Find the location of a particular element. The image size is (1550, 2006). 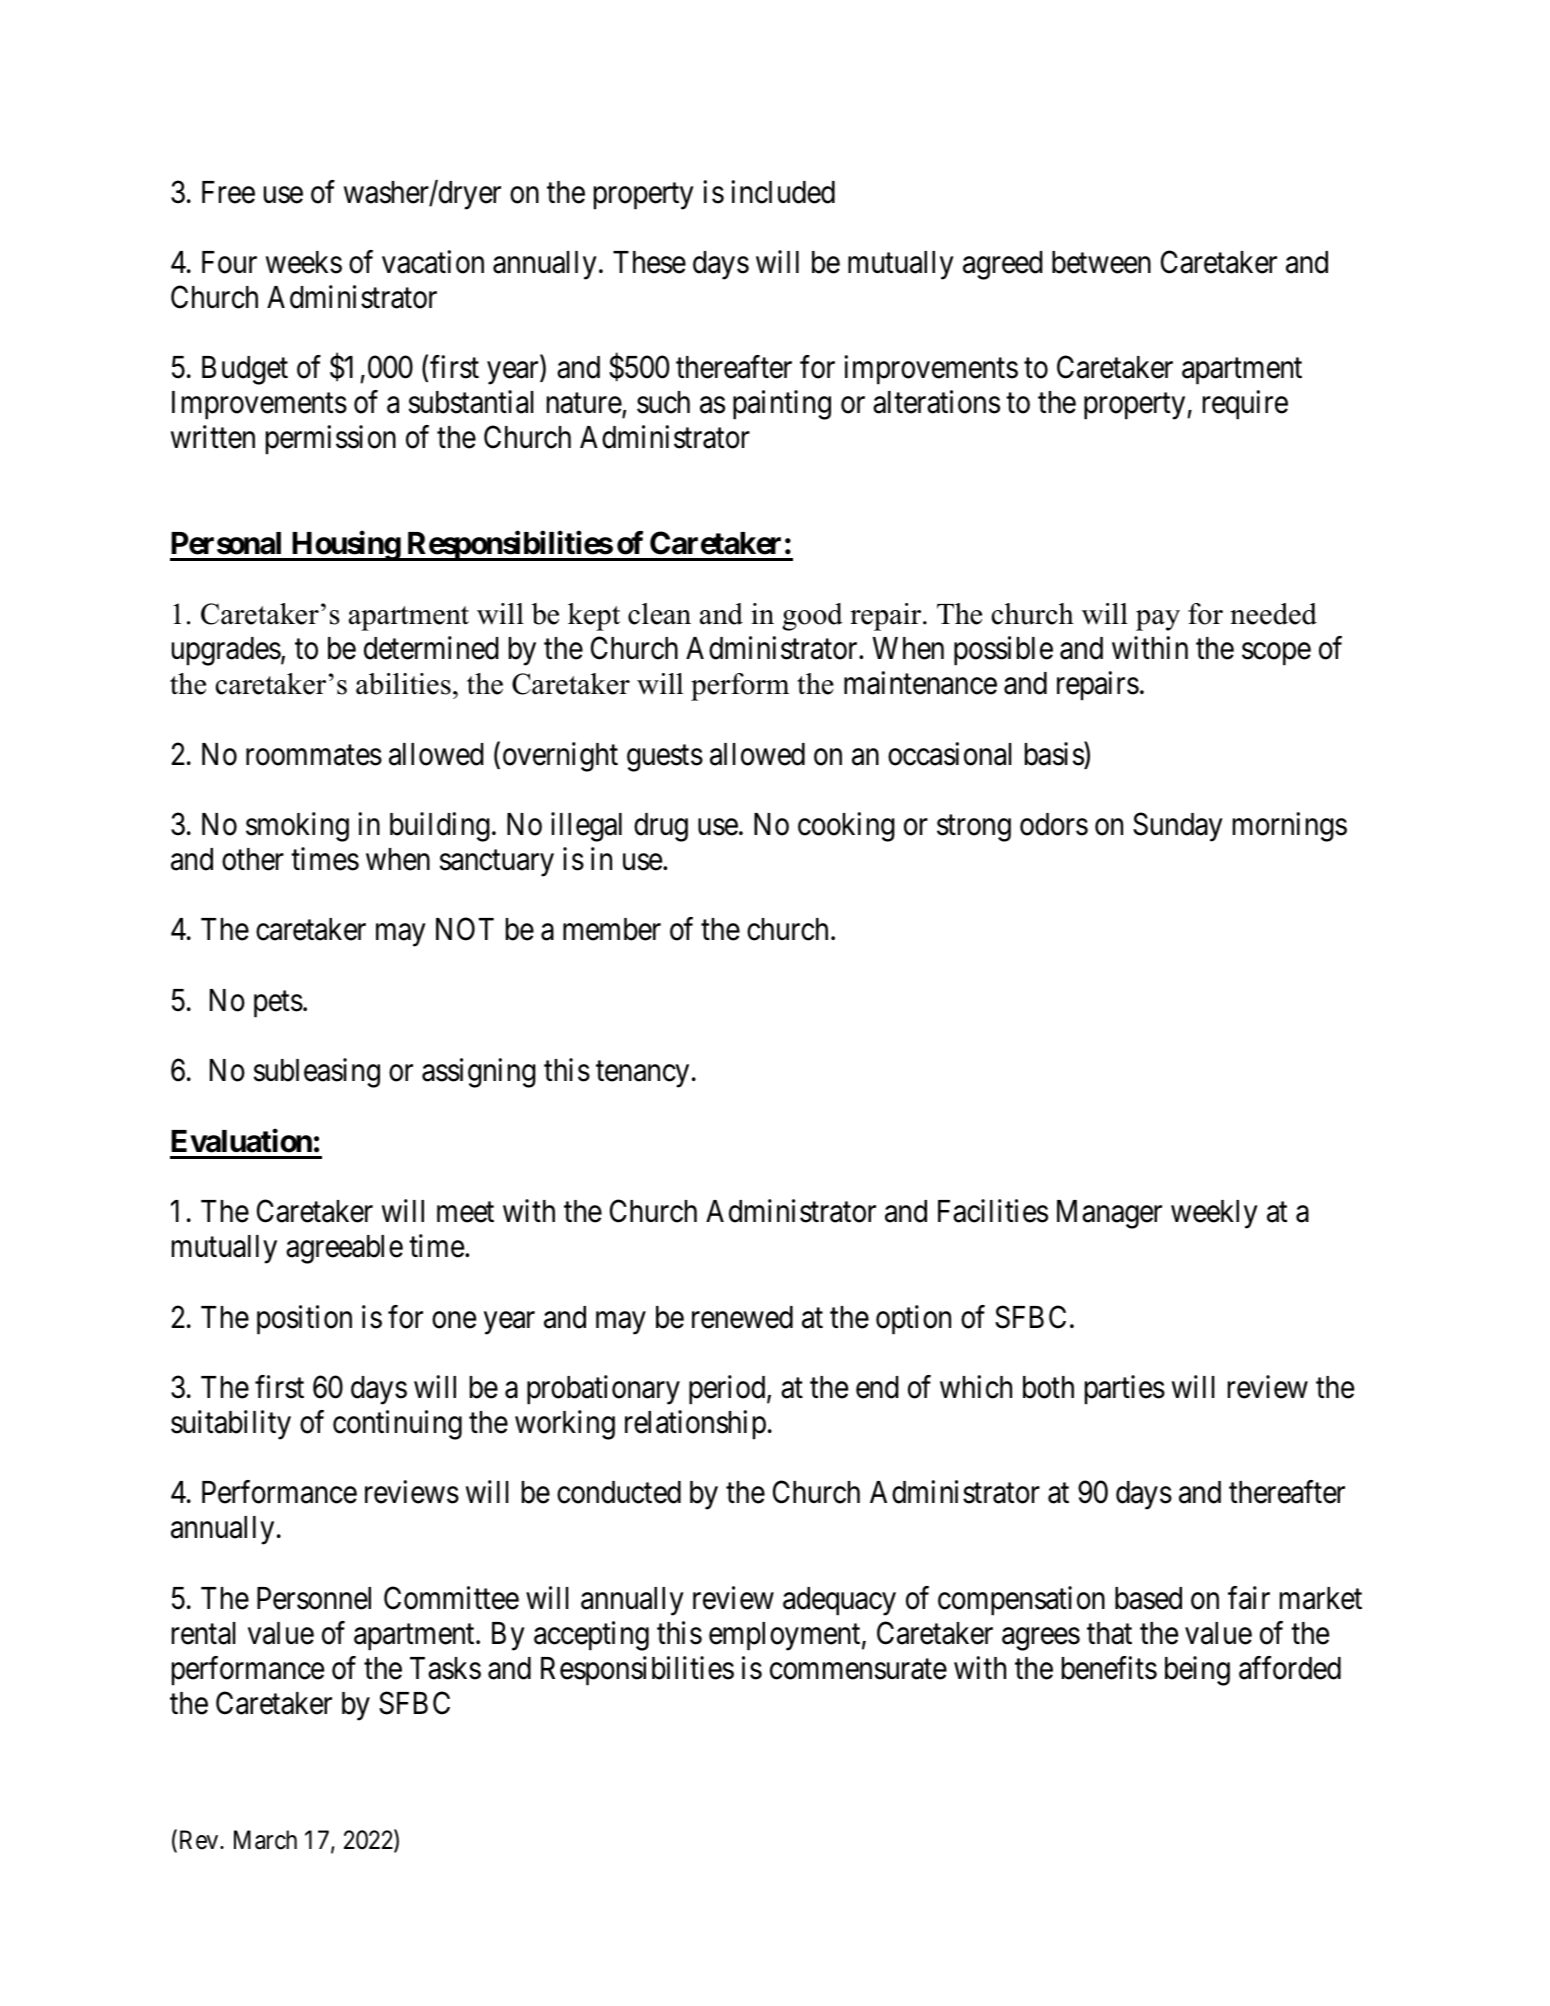

Sunday is located at coordinates (1178, 827).
